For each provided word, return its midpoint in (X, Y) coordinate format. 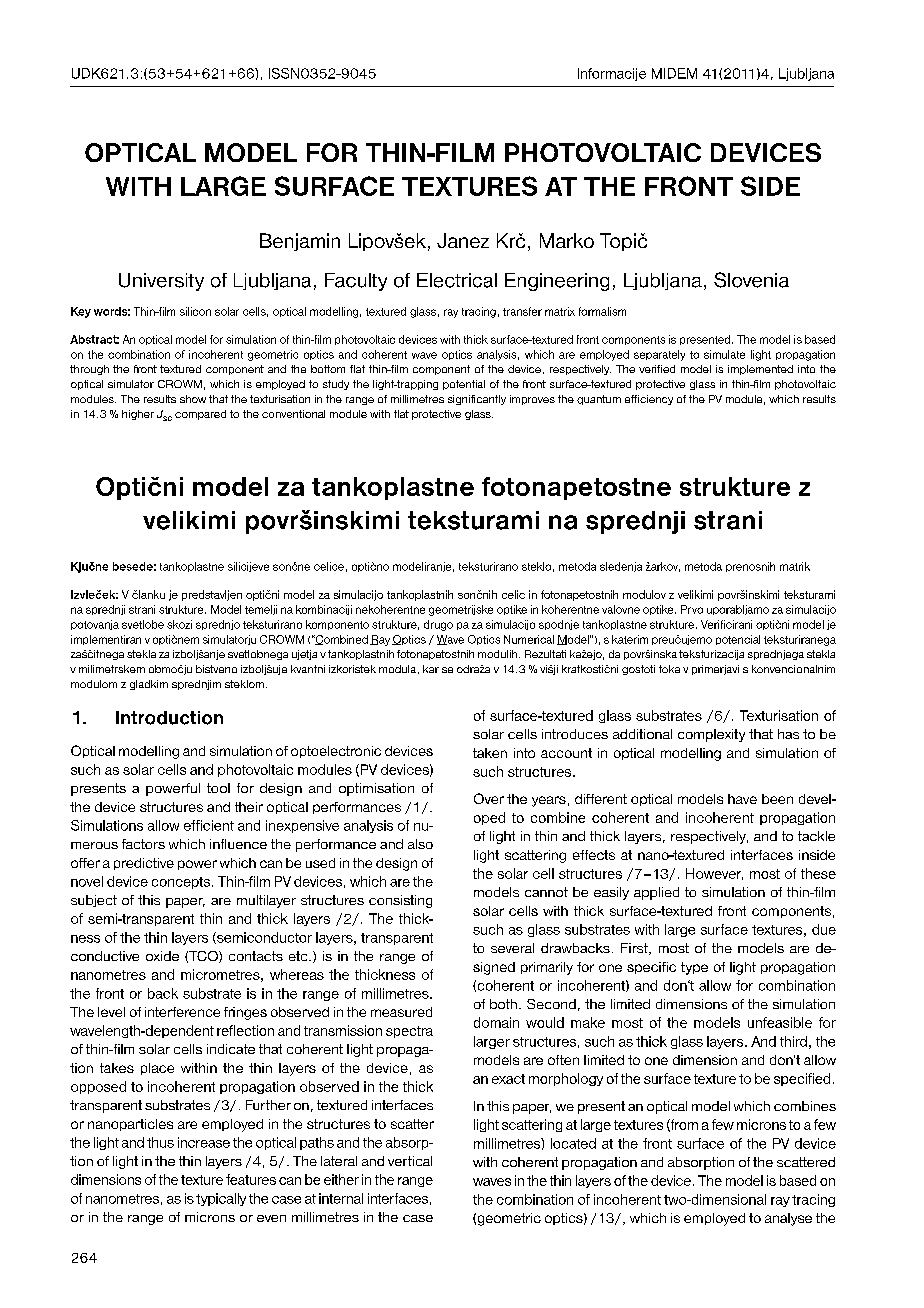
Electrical (457, 280)
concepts (182, 883)
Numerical (529, 639)
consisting (400, 901)
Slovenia (751, 280)
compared (200, 415)
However (714, 874)
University (161, 282)
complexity (711, 735)
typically (221, 1199)
